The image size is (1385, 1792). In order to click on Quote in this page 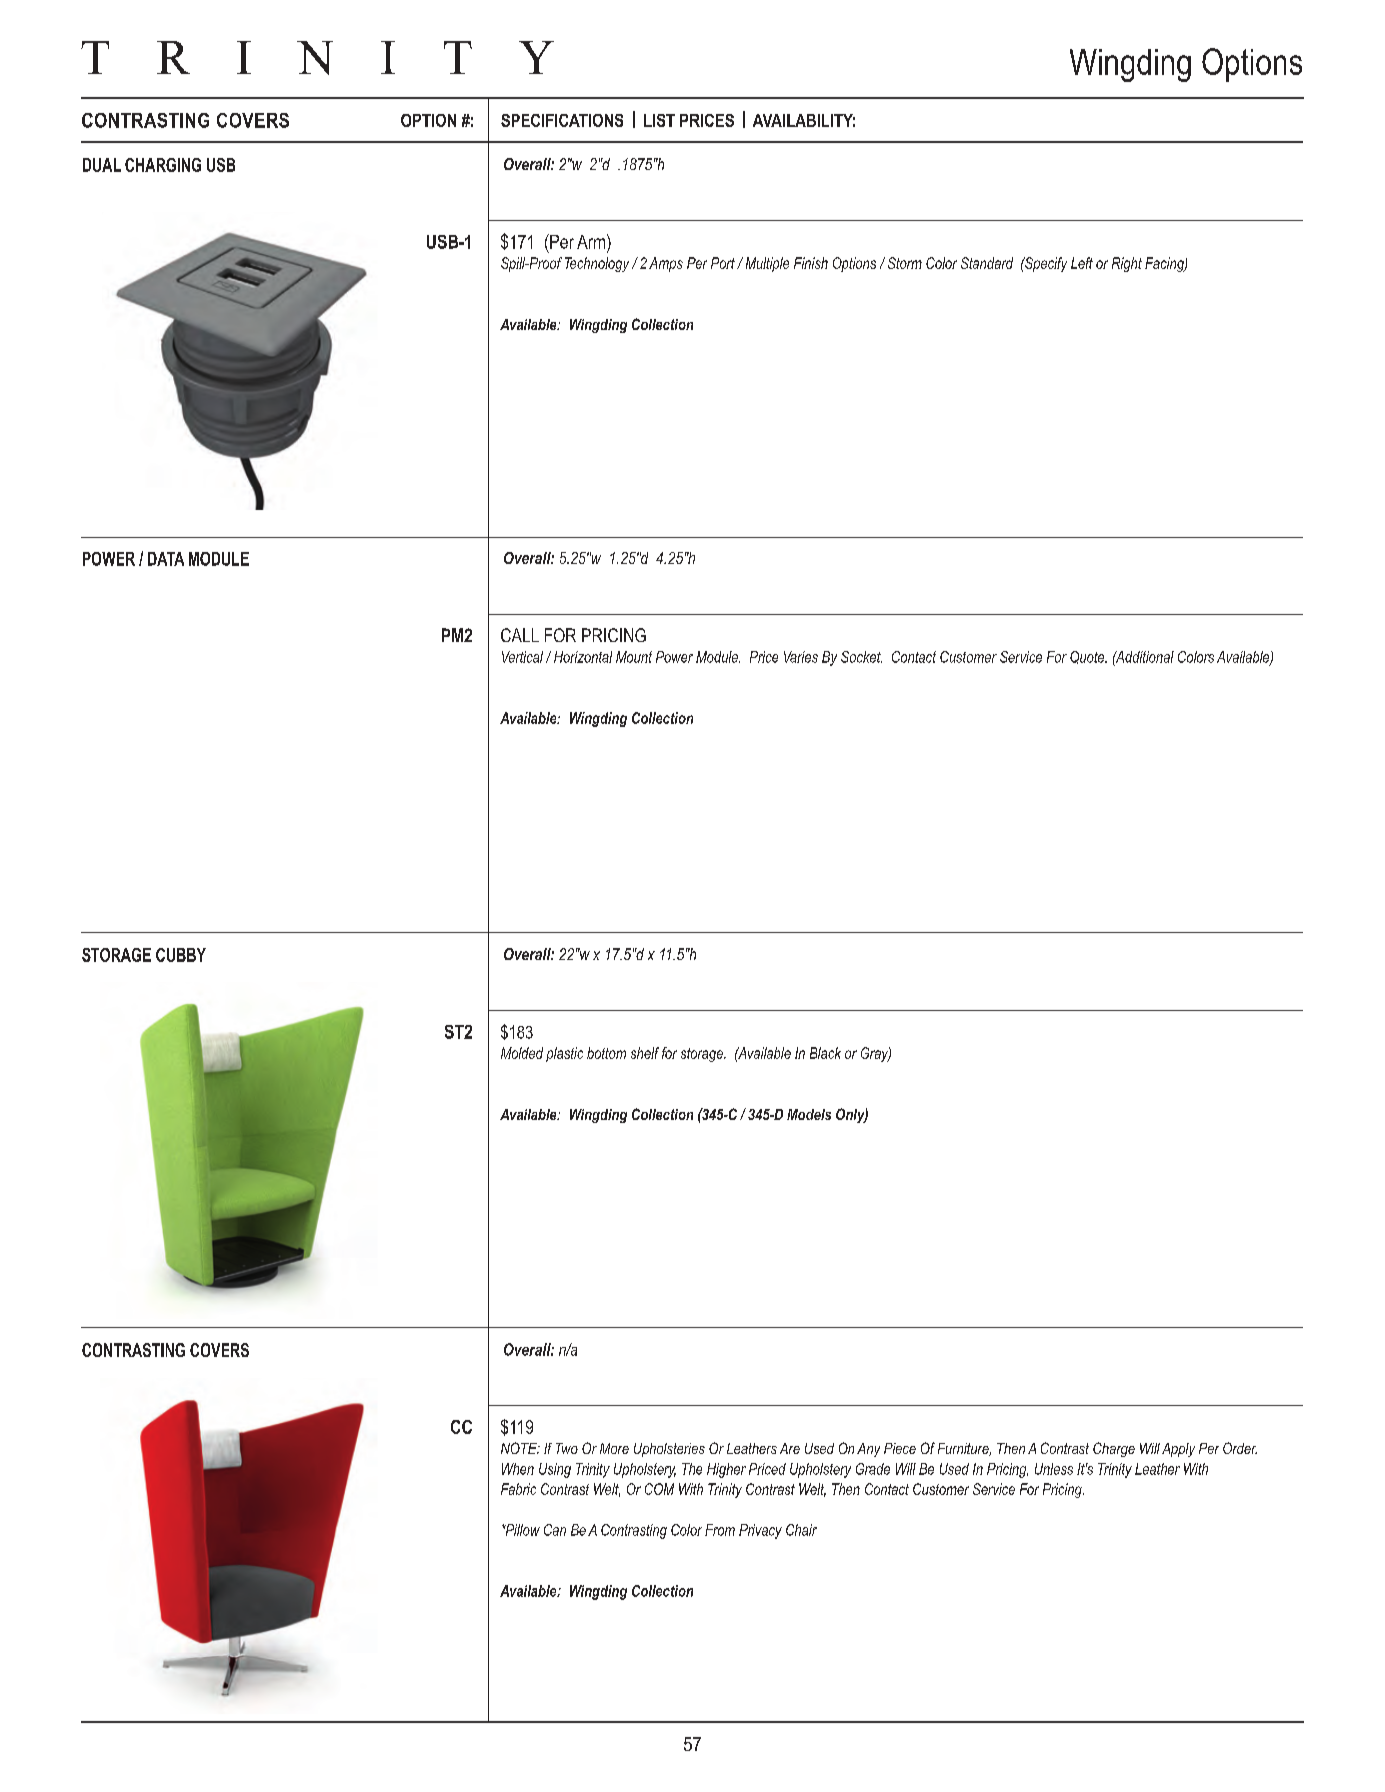, I will do `click(1088, 657)`.
